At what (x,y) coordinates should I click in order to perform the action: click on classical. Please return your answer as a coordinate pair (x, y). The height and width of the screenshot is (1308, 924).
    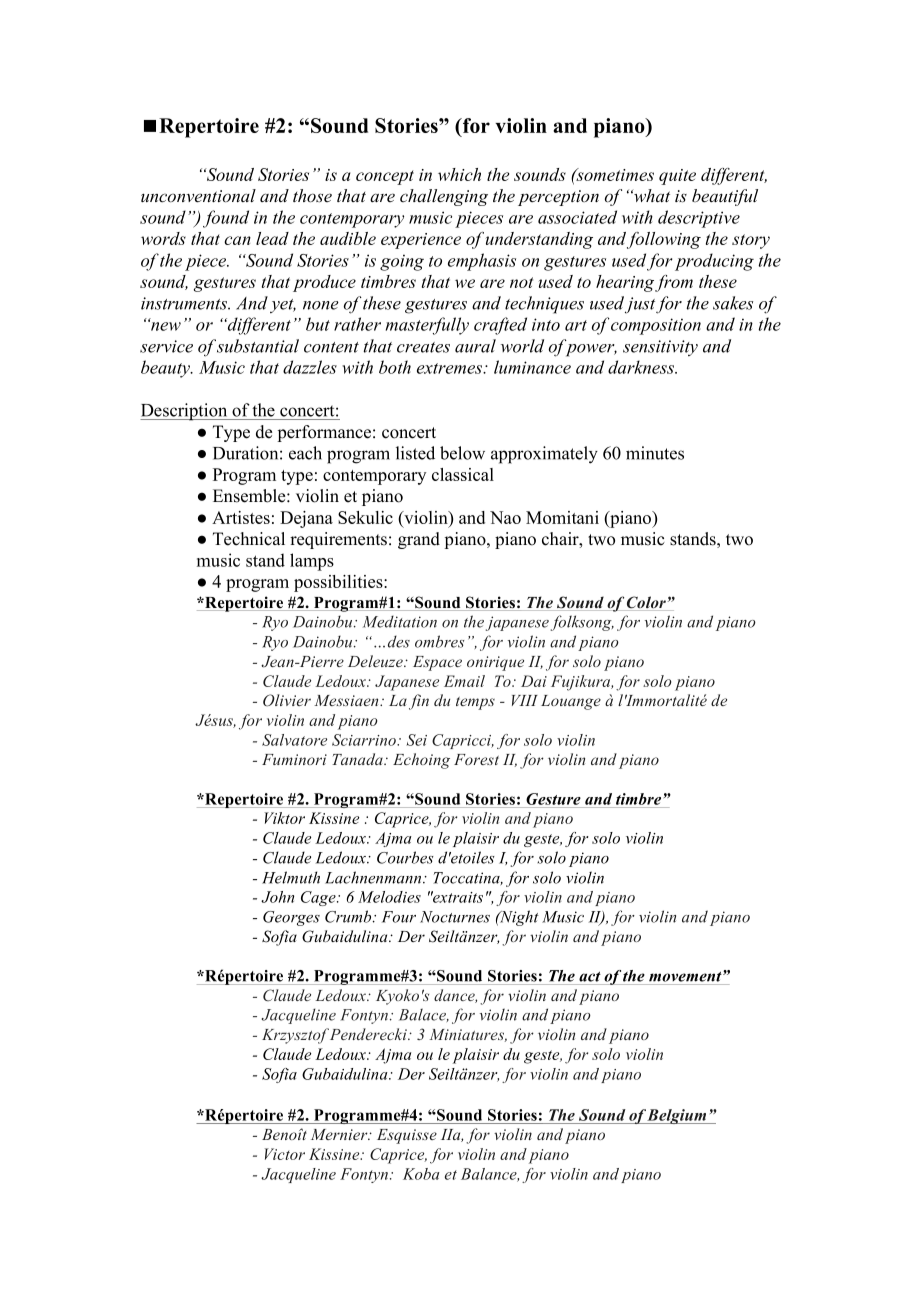
    Looking at the image, I should click on (463, 474).
